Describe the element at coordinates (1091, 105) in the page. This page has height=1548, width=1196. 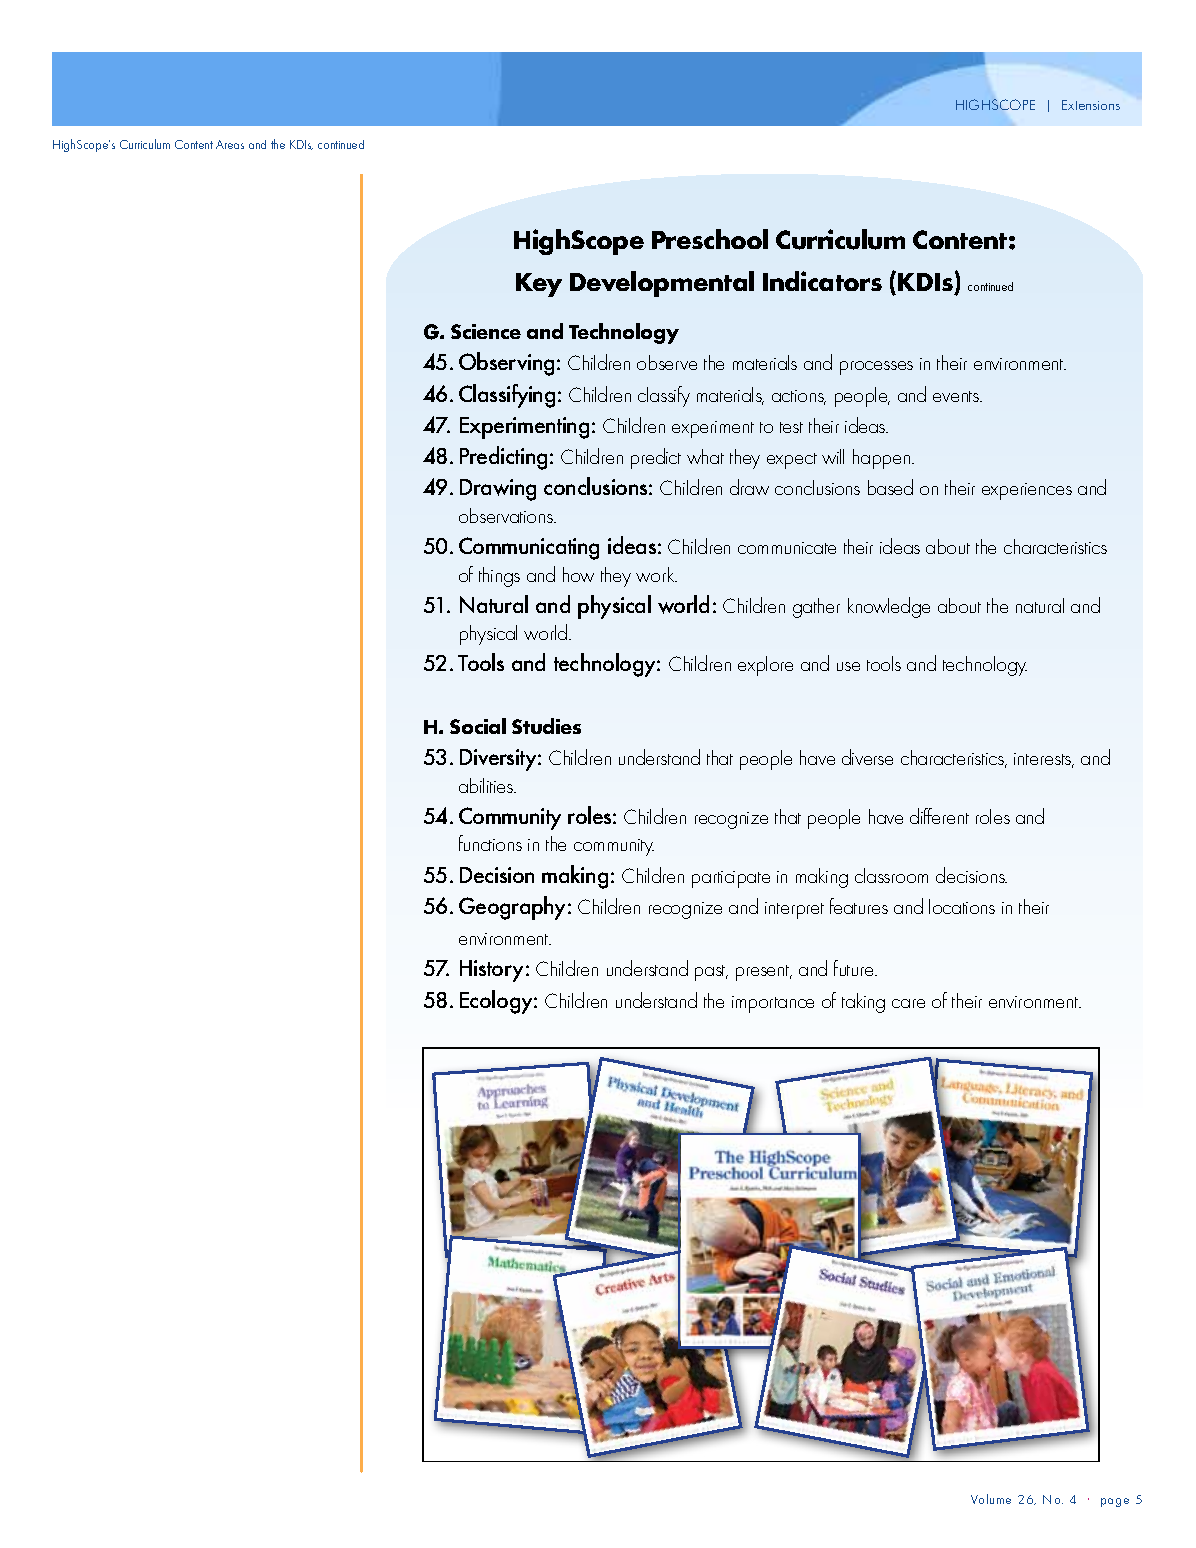
I see `Extensions` at that location.
